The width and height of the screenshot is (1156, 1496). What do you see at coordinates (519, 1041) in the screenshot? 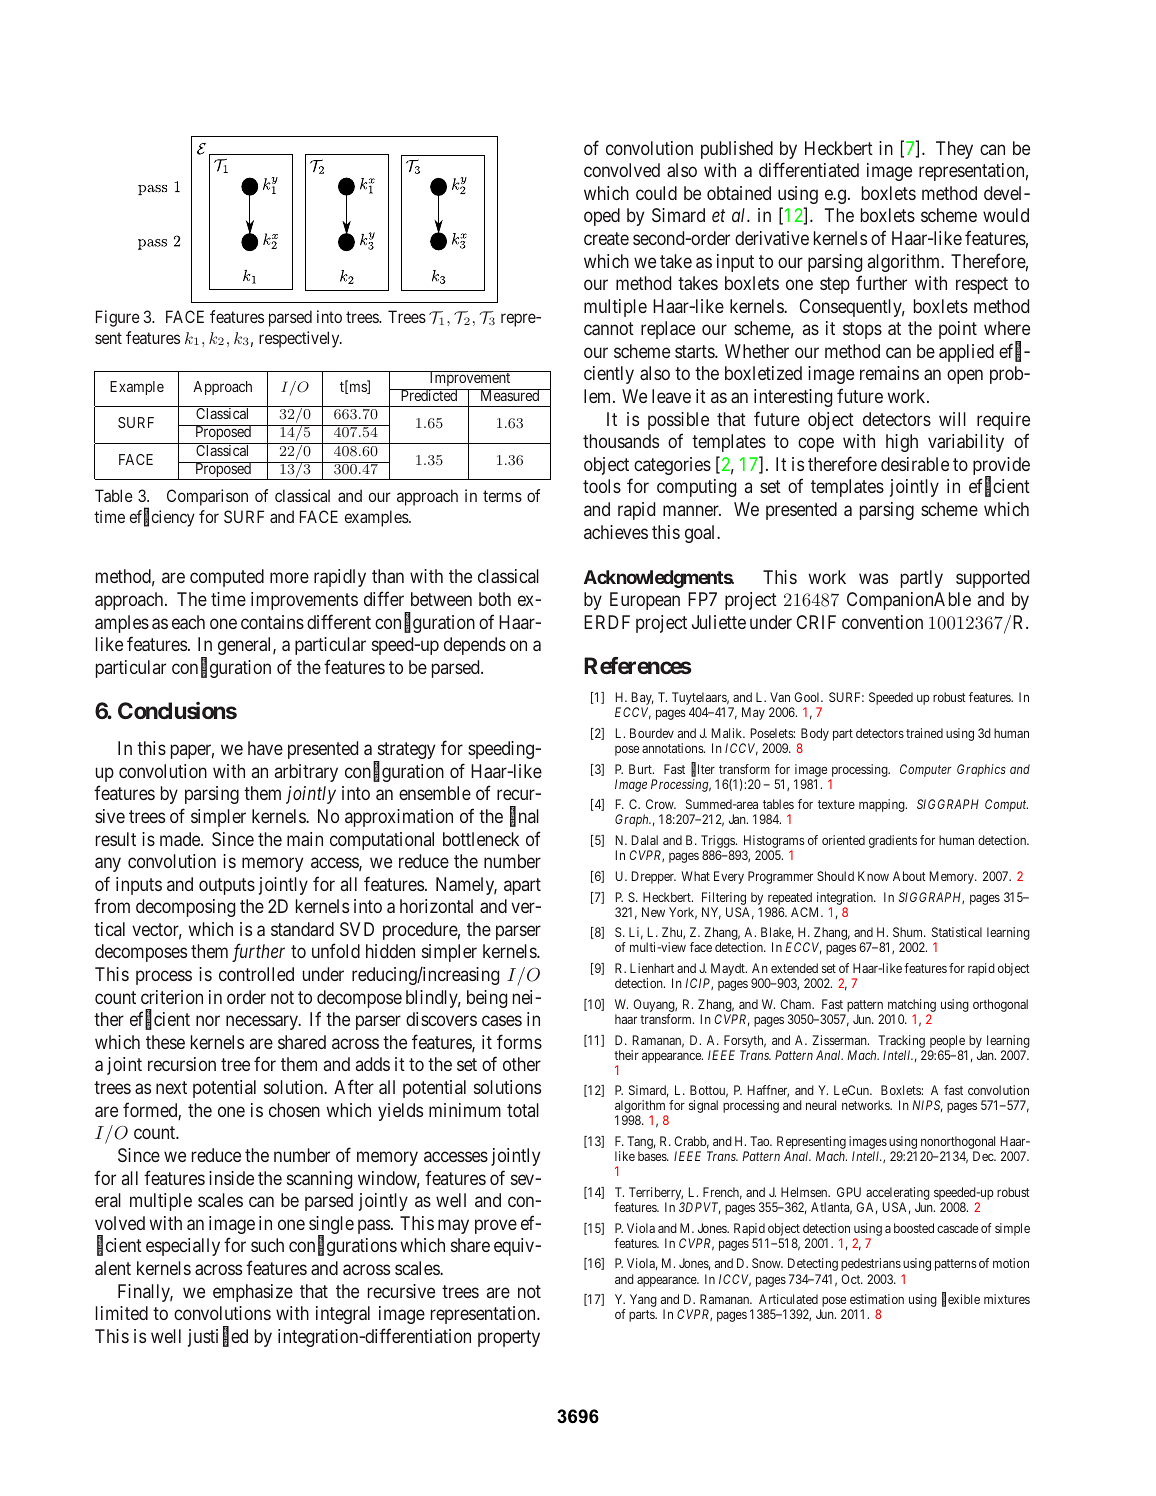
I see `forms` at bounding box center [519, 1041].
